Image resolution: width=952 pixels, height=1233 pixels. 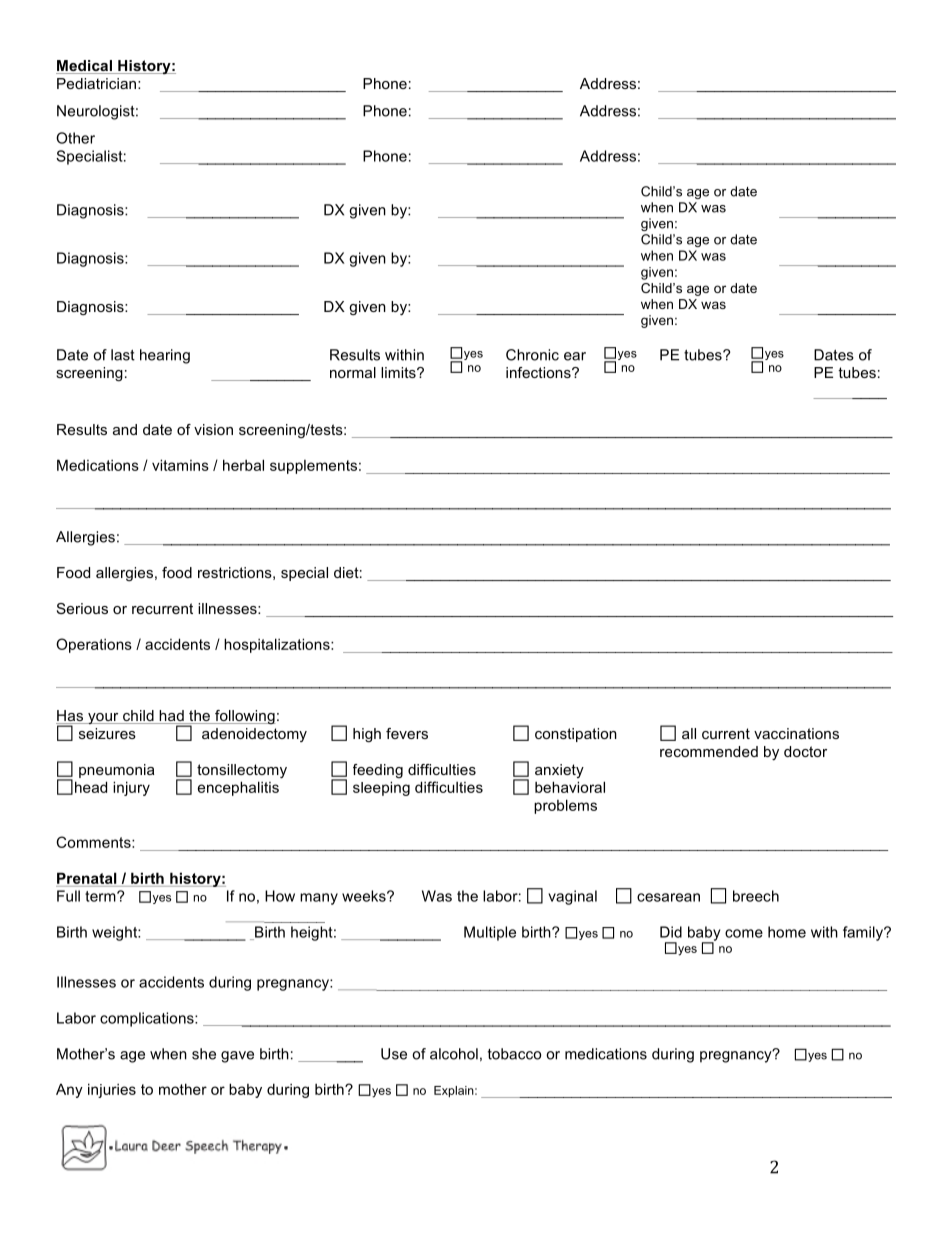 I want to click on infections, so click(x=539, y=372).
